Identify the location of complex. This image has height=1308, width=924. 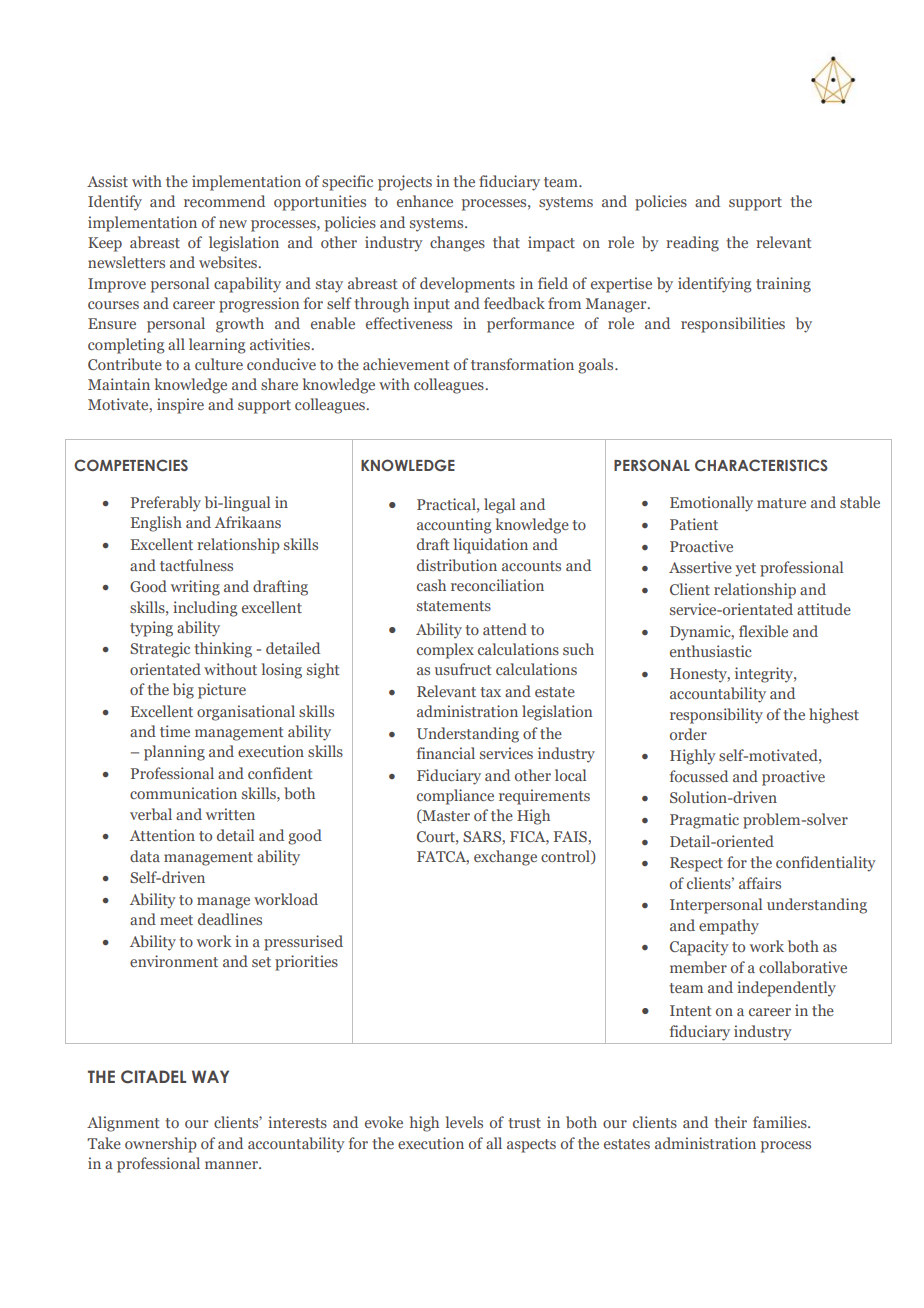
(445, 651).
